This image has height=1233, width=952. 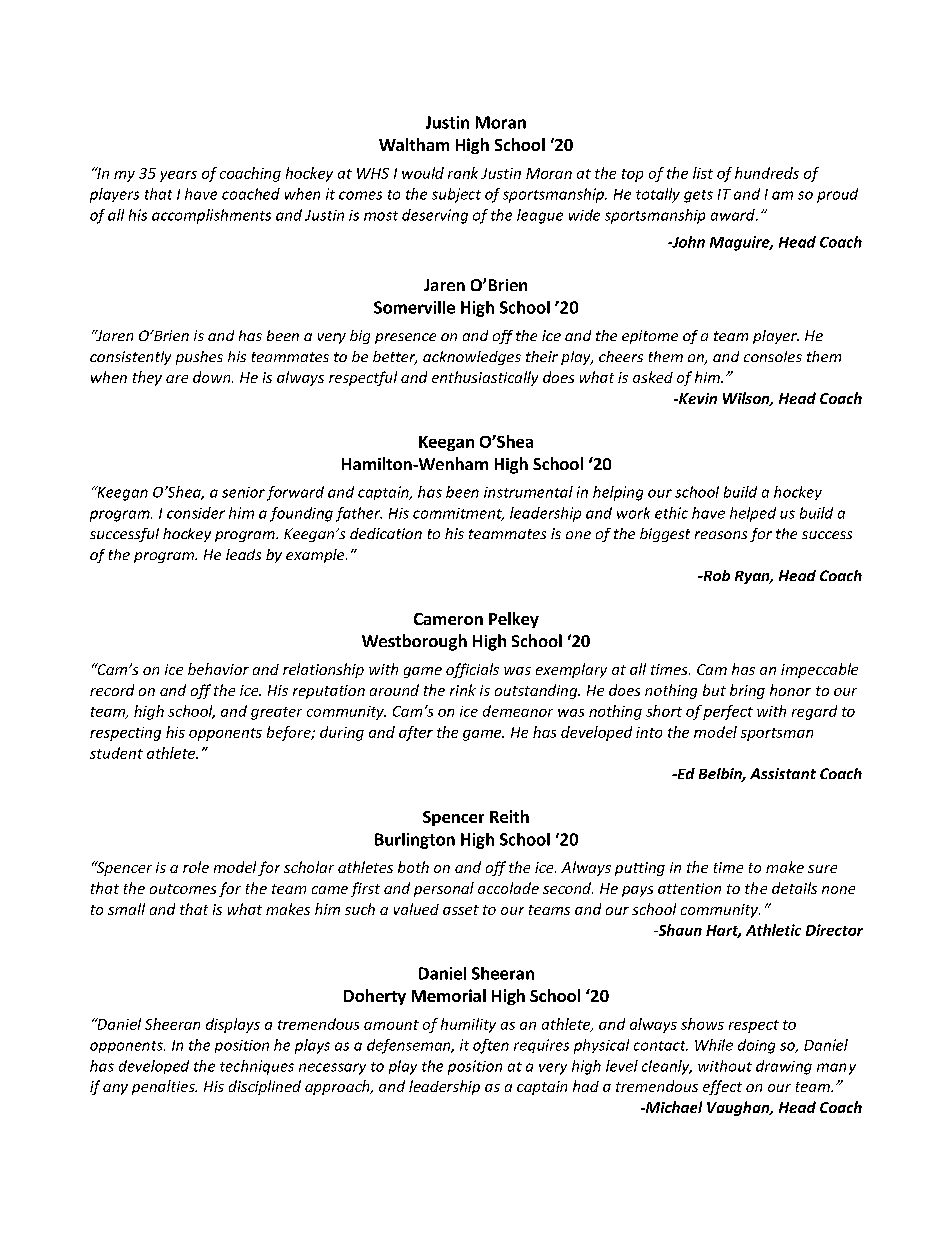 What do you see at coordinates (491, 1046) in the image?
I see `often` at bounding box center [491, 1046].
